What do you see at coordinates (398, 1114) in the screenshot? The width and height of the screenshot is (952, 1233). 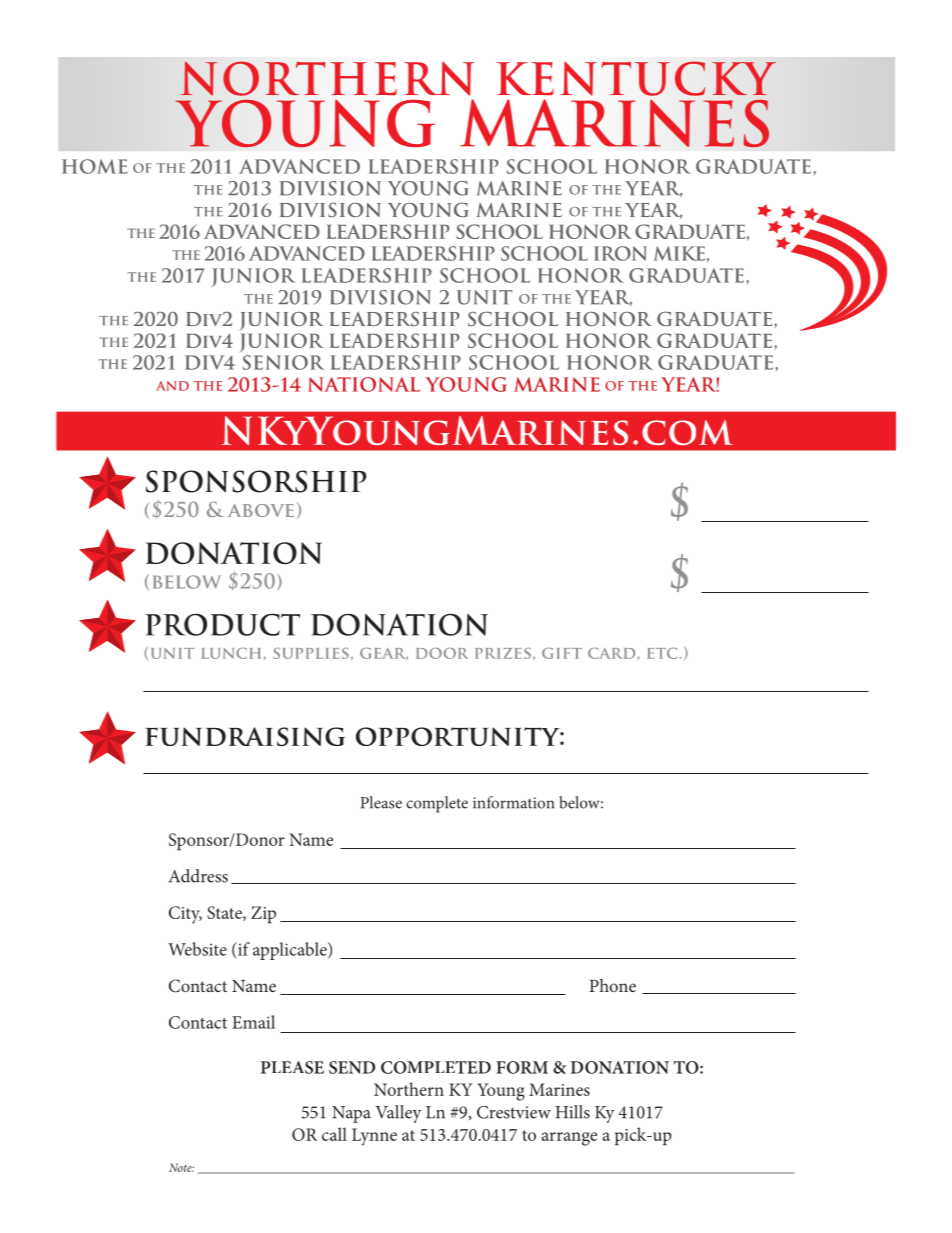 I see `Valley` at bounding box center [398, 1114].
